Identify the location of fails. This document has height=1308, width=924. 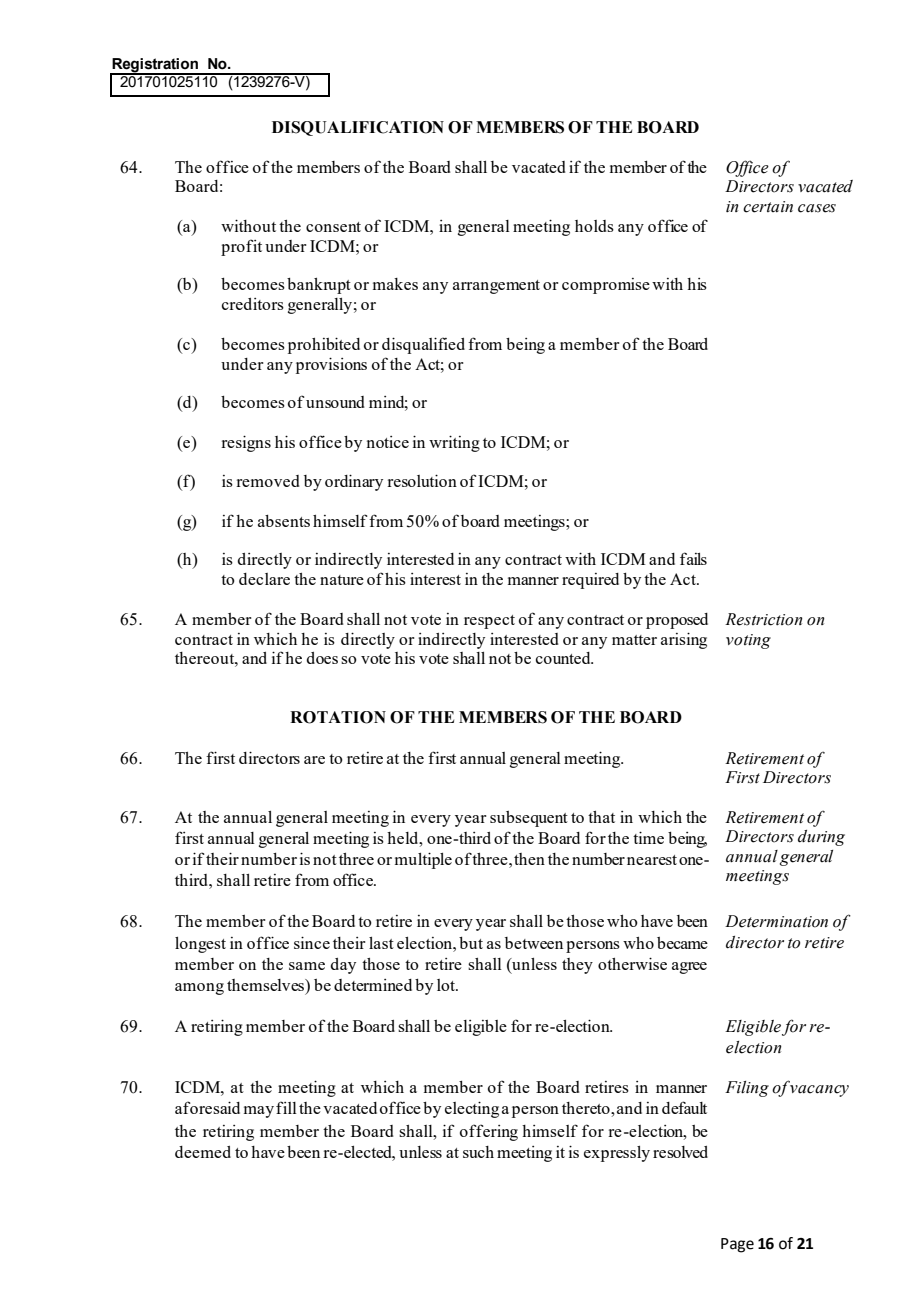
(693, 558).
